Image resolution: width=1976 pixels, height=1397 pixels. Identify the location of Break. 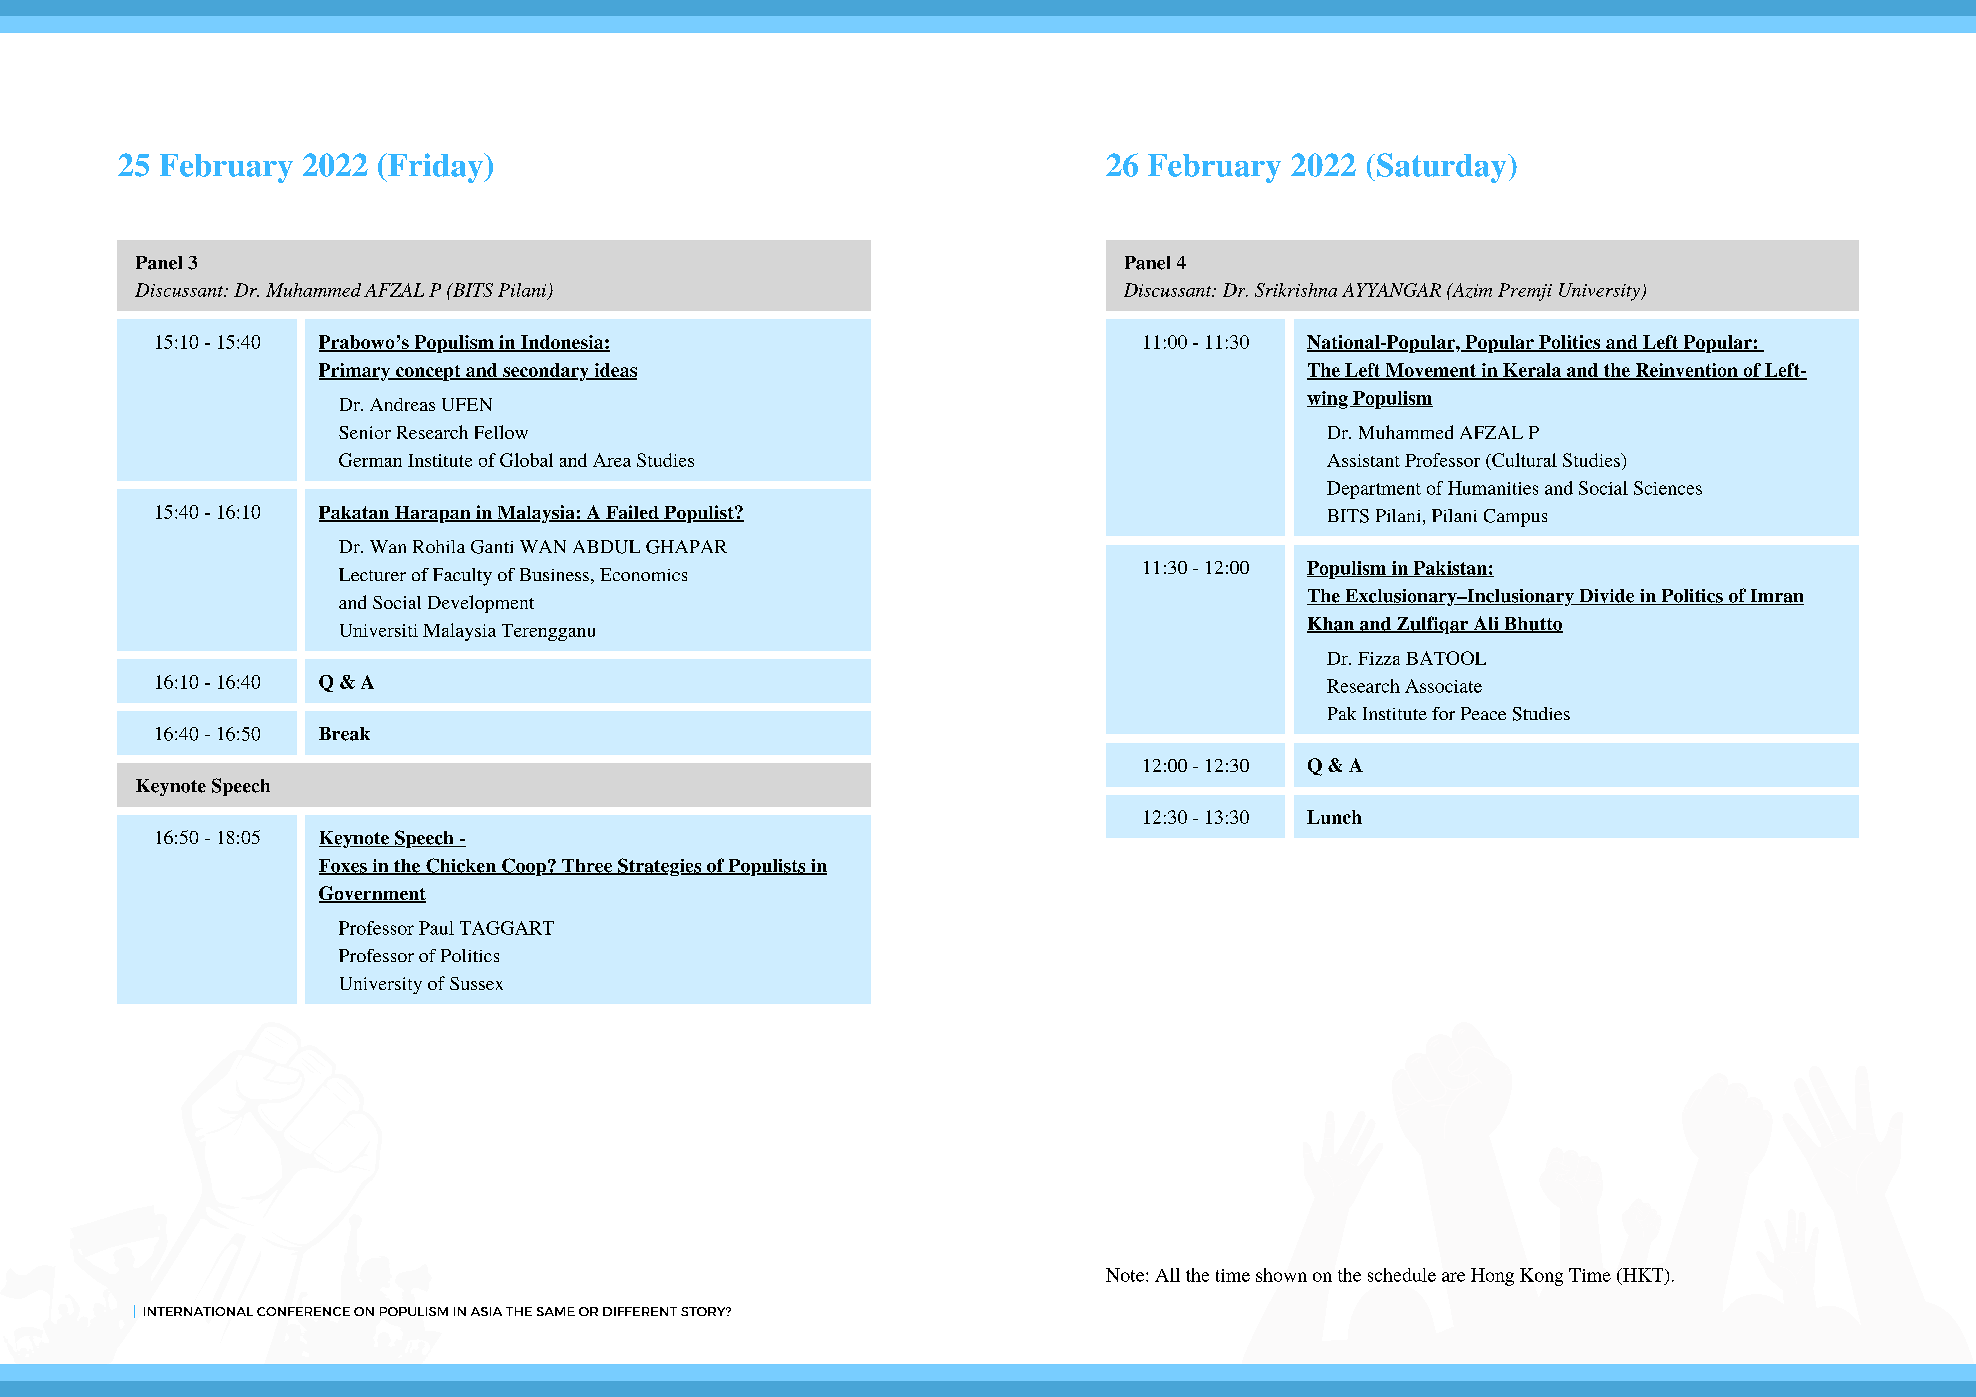
(344, 734).
